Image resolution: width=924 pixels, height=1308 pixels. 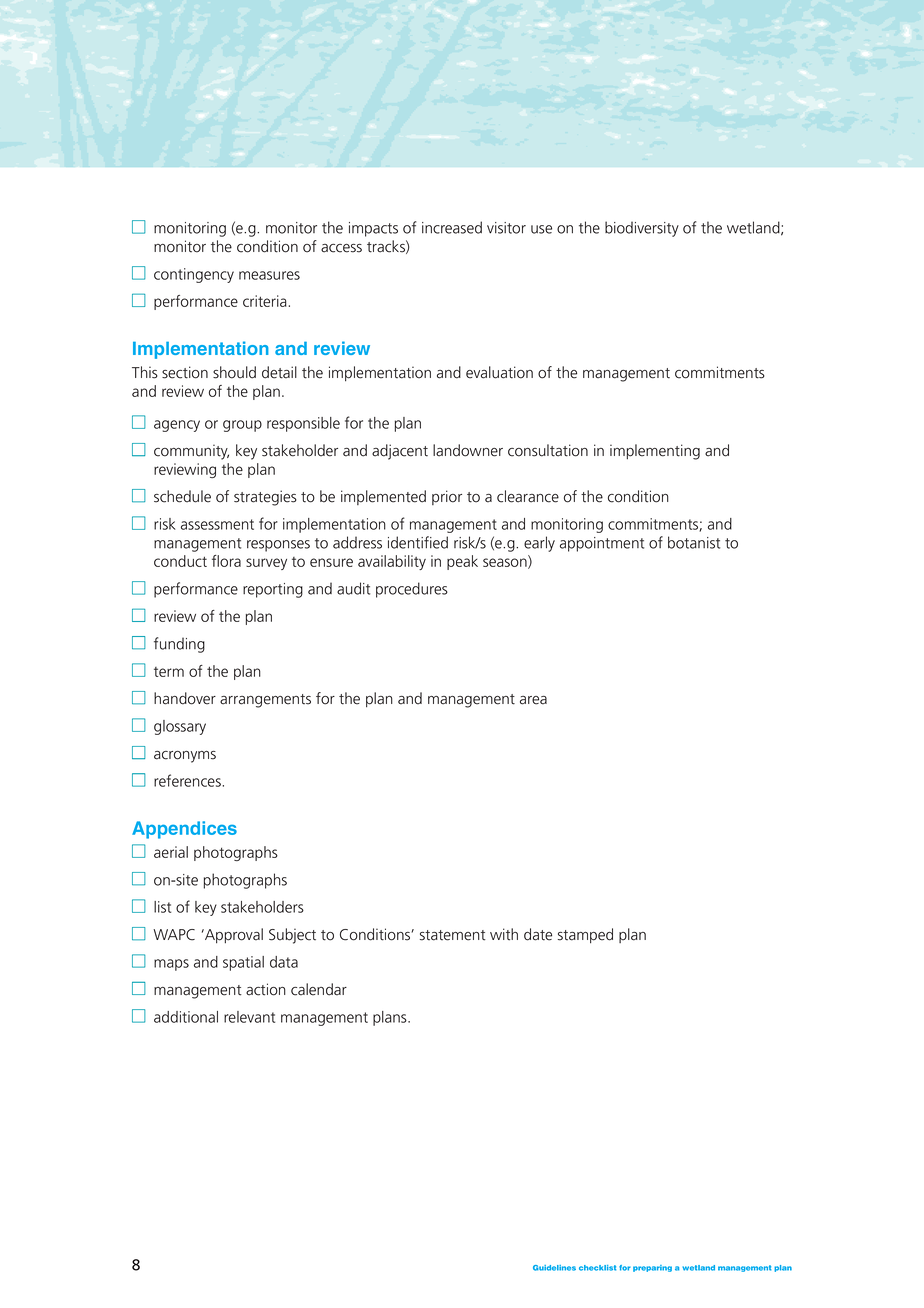 What do you see at coordinates (585, 936) in the screenshot?
I see `stamped` at bounding box center [585, 936].
